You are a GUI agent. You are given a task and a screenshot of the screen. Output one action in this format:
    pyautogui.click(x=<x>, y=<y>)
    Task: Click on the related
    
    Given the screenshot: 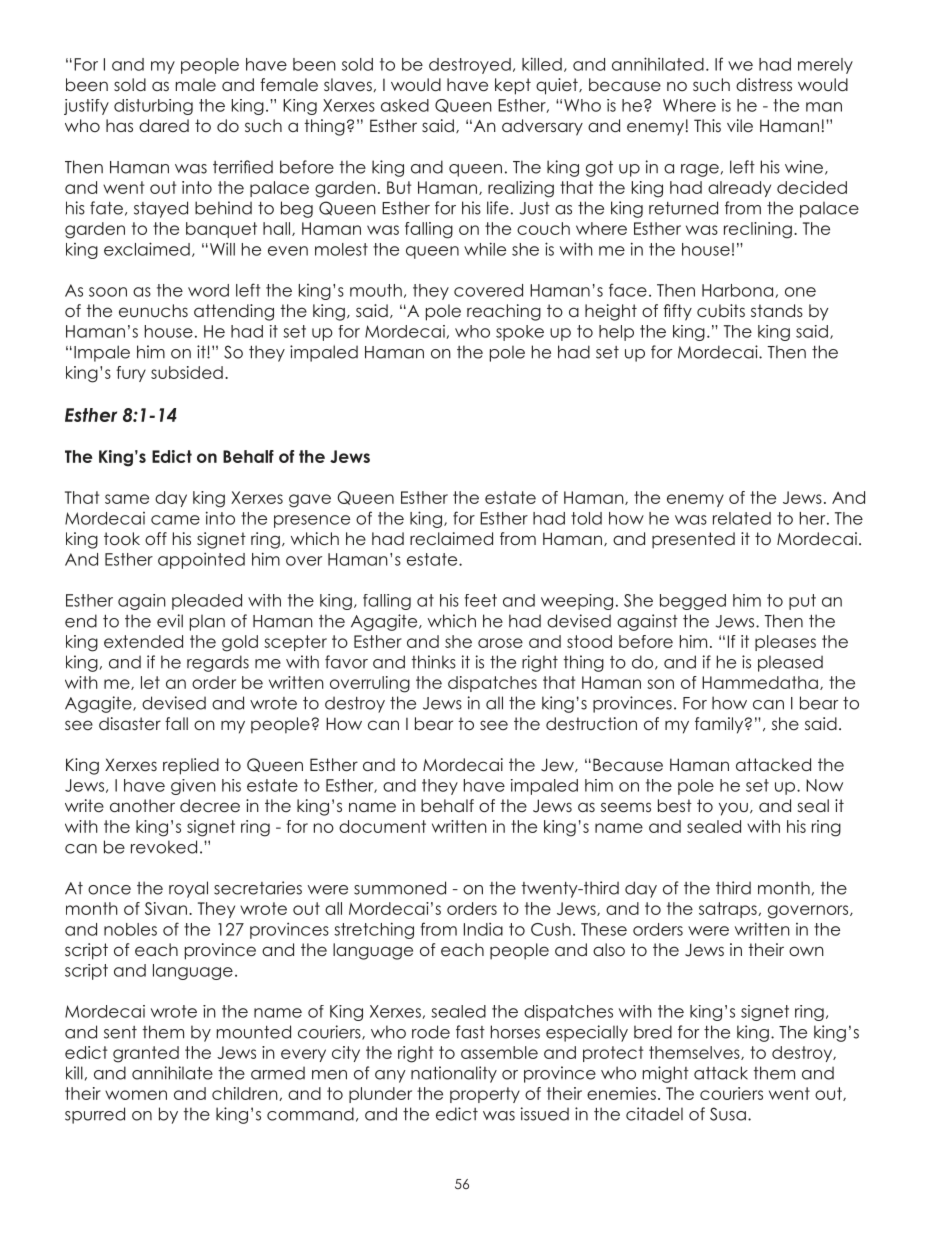 What is the action you would take?
    pyautogui.click(x=742, y=518)
